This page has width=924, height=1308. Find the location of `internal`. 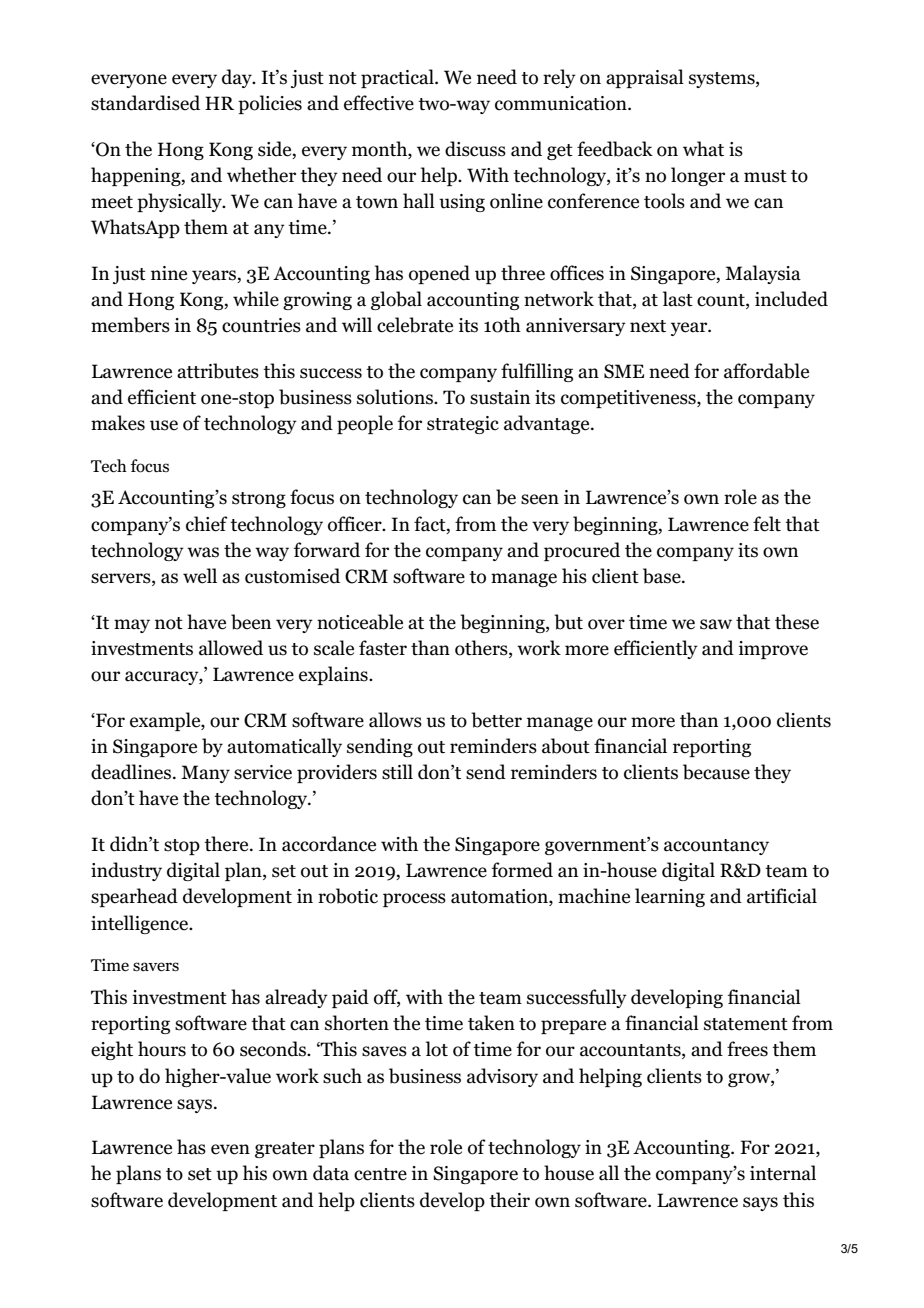

internal is located at coordinates (783, 1173).
